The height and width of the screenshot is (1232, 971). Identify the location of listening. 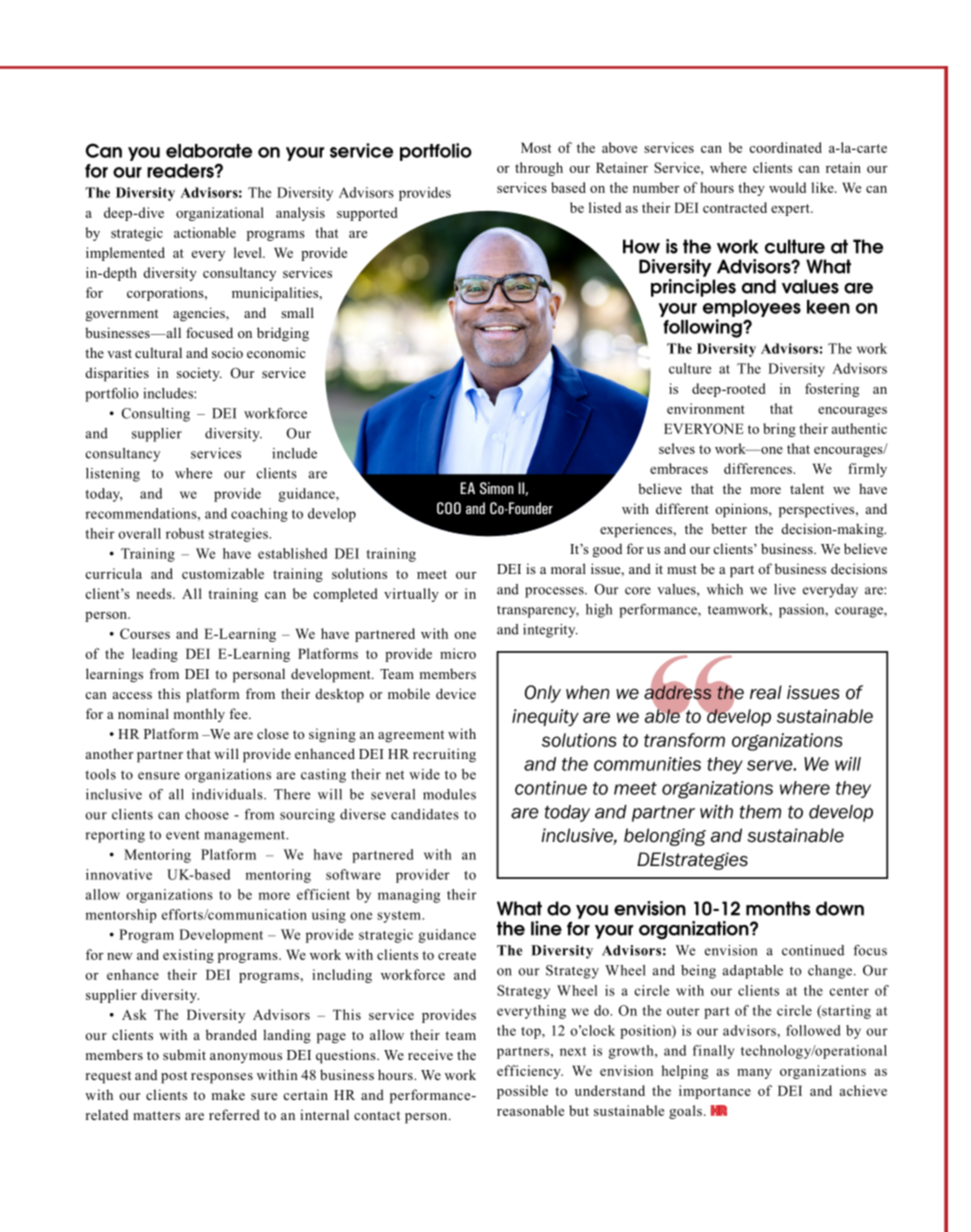
(113, 475).
